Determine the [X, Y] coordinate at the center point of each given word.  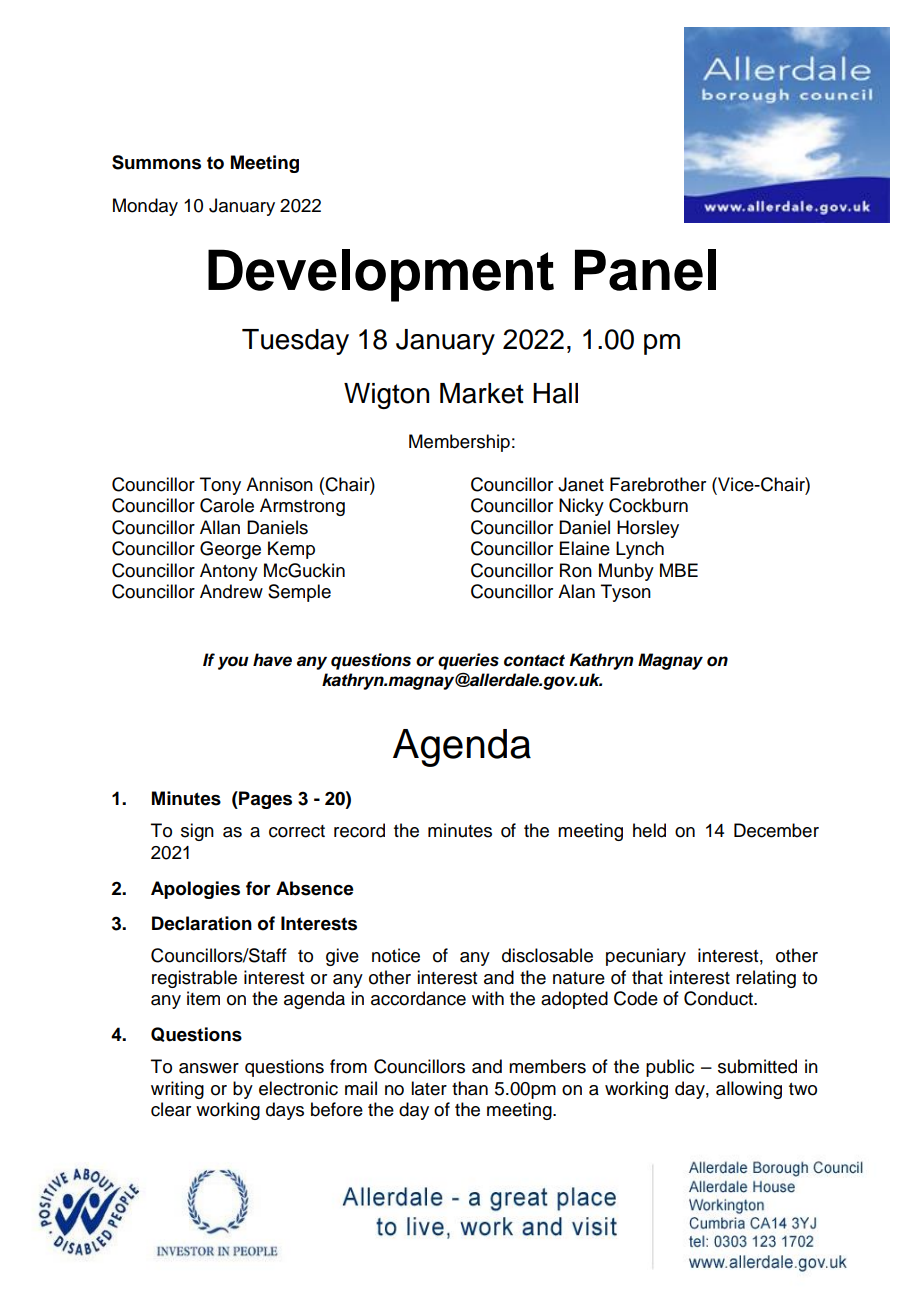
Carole [227, 505]
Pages [264, 800]
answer [209, 1068]
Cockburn [648, 505]
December [776, 830]
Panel [645, 270]
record [359, 830]
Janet [581, 484]
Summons [156, 162]
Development [381, 275]
